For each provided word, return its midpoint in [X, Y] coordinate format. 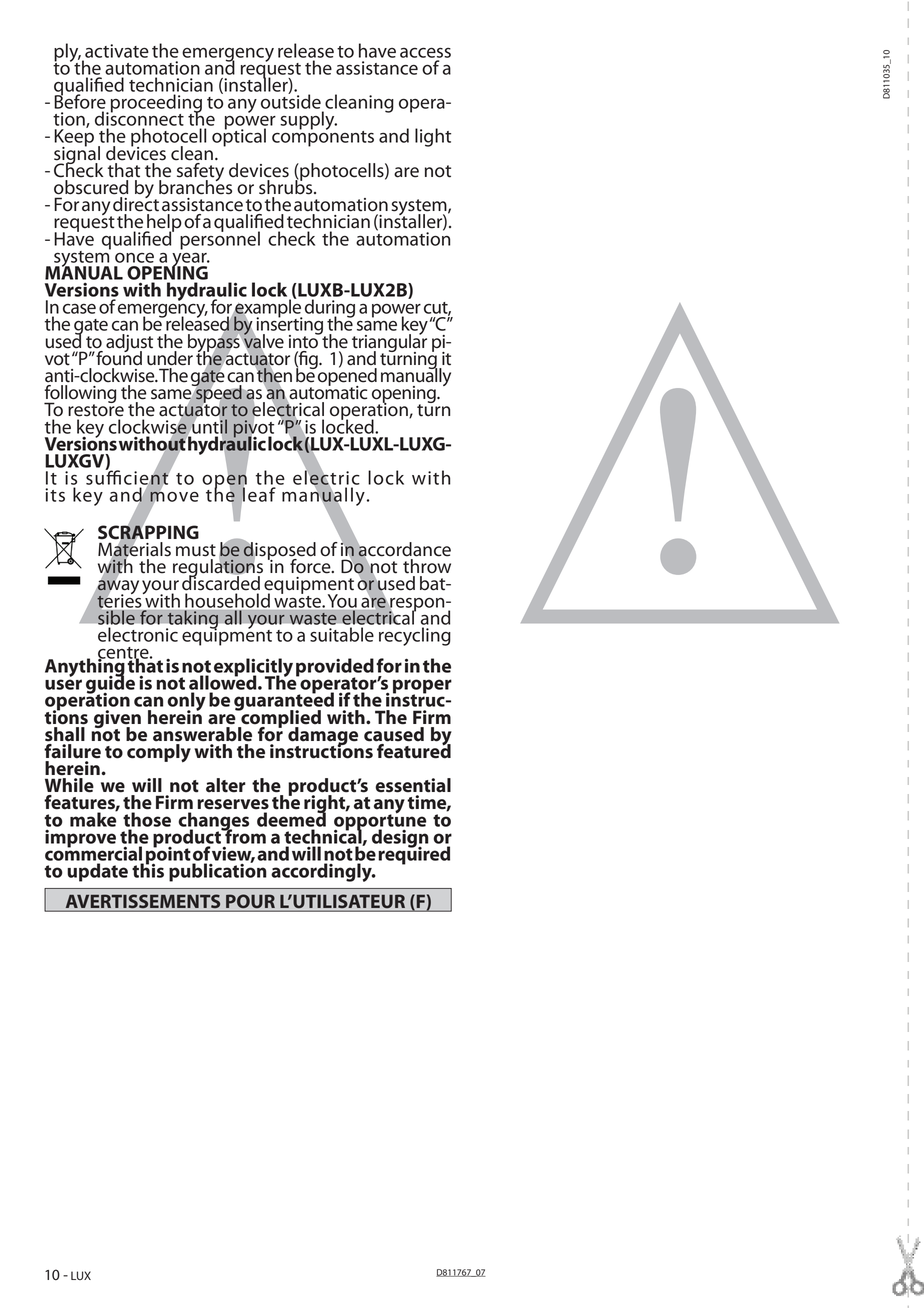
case [79, 309]
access [425, 52]
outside [291, 100]
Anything [85, 667]
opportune [380, 822]
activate [117, 51]
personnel [220, 239]
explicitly [253, 668]
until [209, 426]
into [304, 340]
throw [427, 566]
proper [422, 687]
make [94, 818]
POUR [250, 901]
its [55, 495]
